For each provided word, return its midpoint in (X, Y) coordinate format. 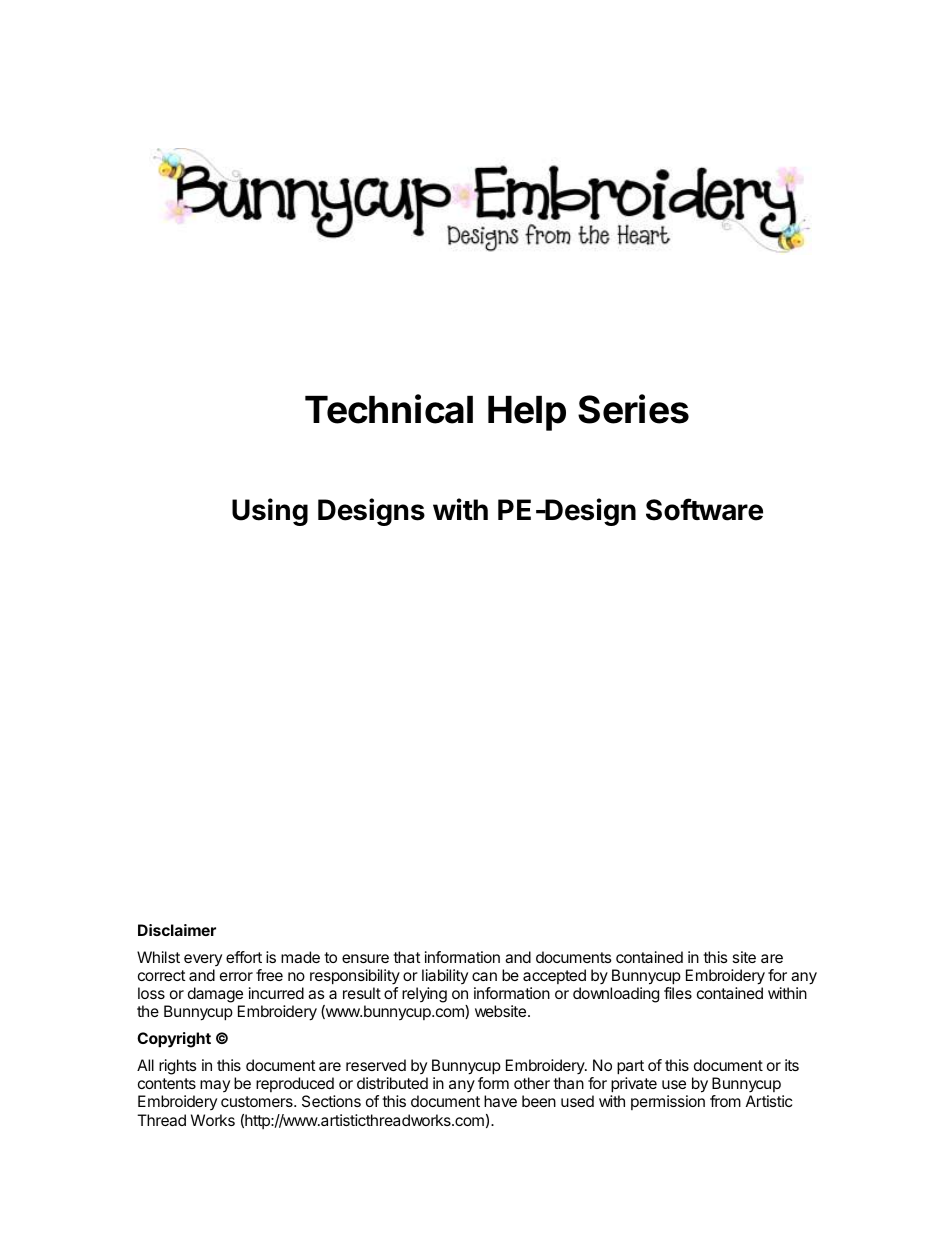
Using (270, 512)
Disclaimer (177, 930)
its (792, 1065)
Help (527, 413)
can (484, 976)
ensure (365, 958)
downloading (616, 995)
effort (244, 957)
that (407, 957)
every (203, 960)
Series (633, 409)
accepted (554, 976)
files (678, 993)
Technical (389, 409)
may (215, 1086)
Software (704, 509)
